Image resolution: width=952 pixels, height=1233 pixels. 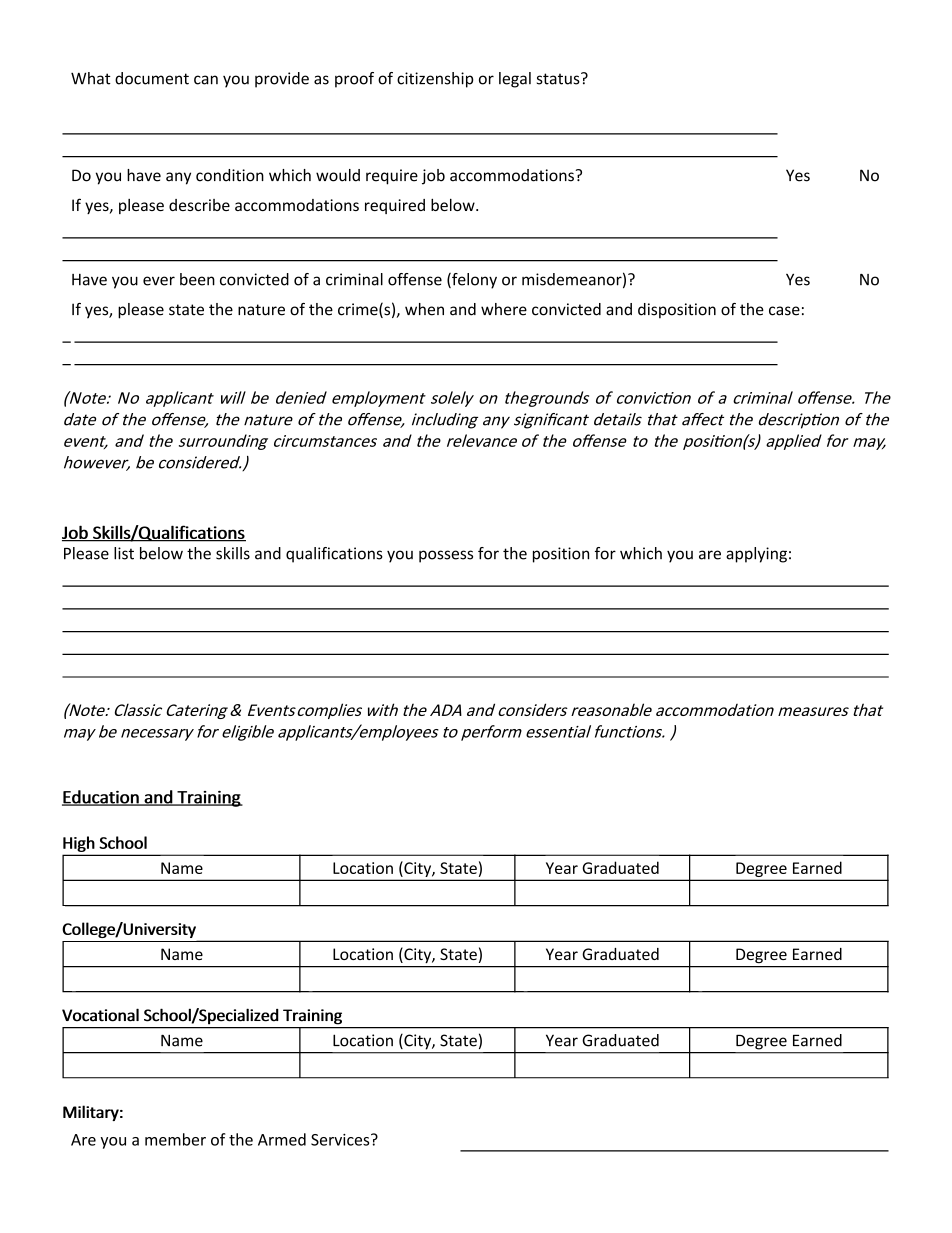 What do you see at coordinates (341, 1140) in the document?
I see `Services` at bounding box center [341, 1140].
